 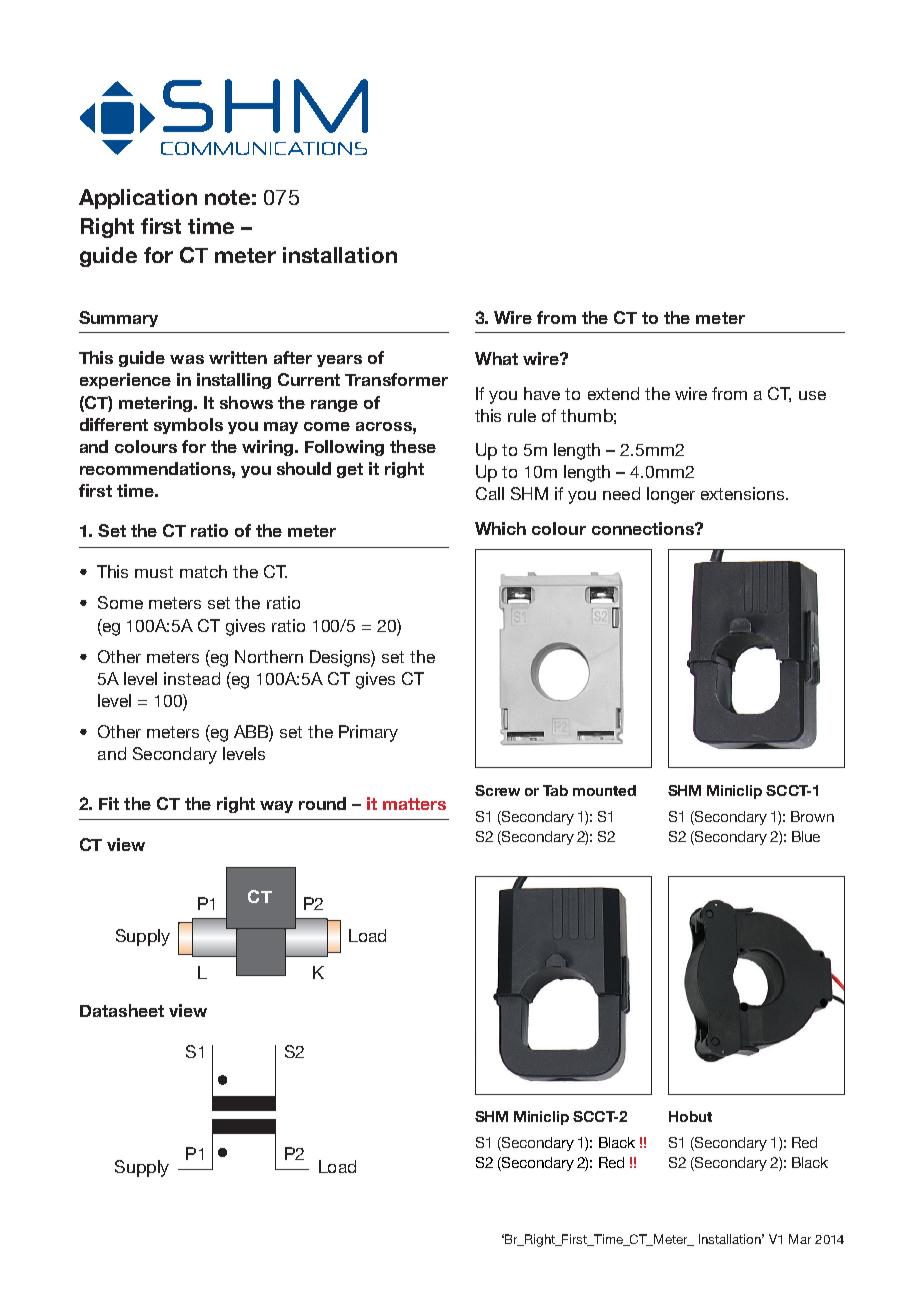 What do you see at coordinates (812, 395) in the screenshot?
I see `use` at bounding box center [812, 395].
